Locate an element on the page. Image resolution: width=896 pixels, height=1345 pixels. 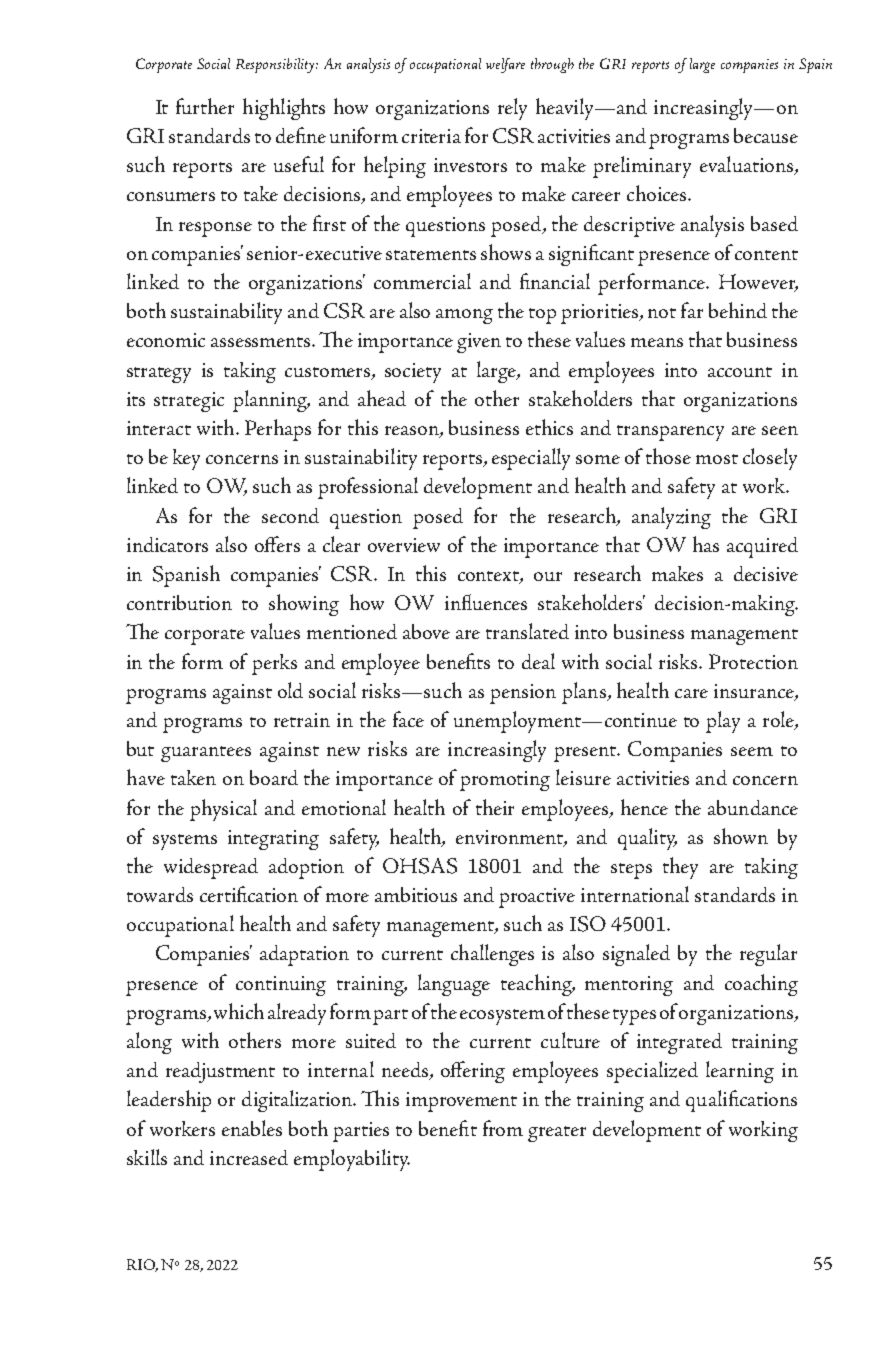
promoting is located at coordinates (505, 781).
